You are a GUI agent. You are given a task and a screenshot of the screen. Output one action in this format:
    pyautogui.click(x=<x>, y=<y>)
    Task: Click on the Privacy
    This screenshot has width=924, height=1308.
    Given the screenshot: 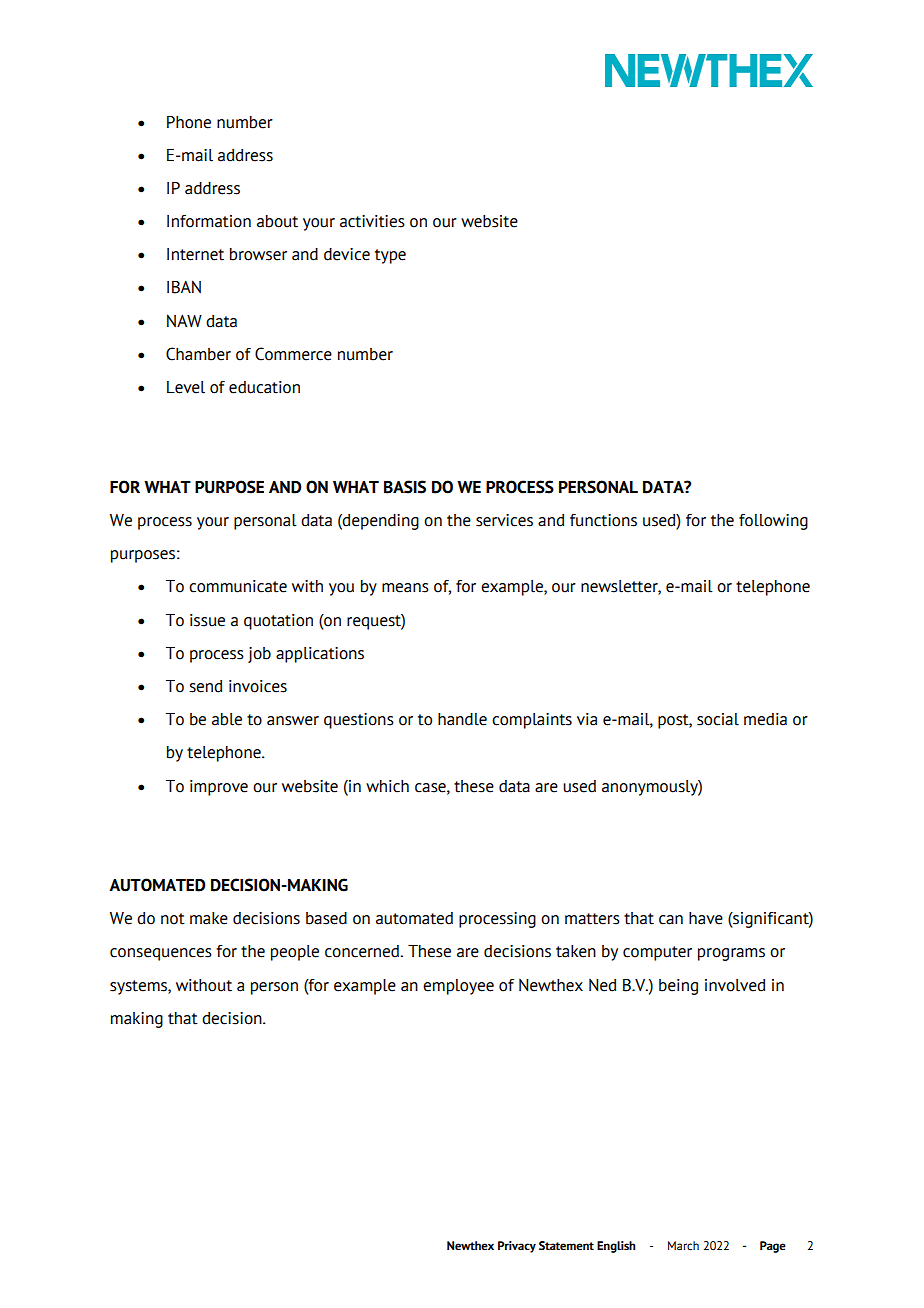 What is the action you would take?
    pyautogui.click(x=517, y=1247)
